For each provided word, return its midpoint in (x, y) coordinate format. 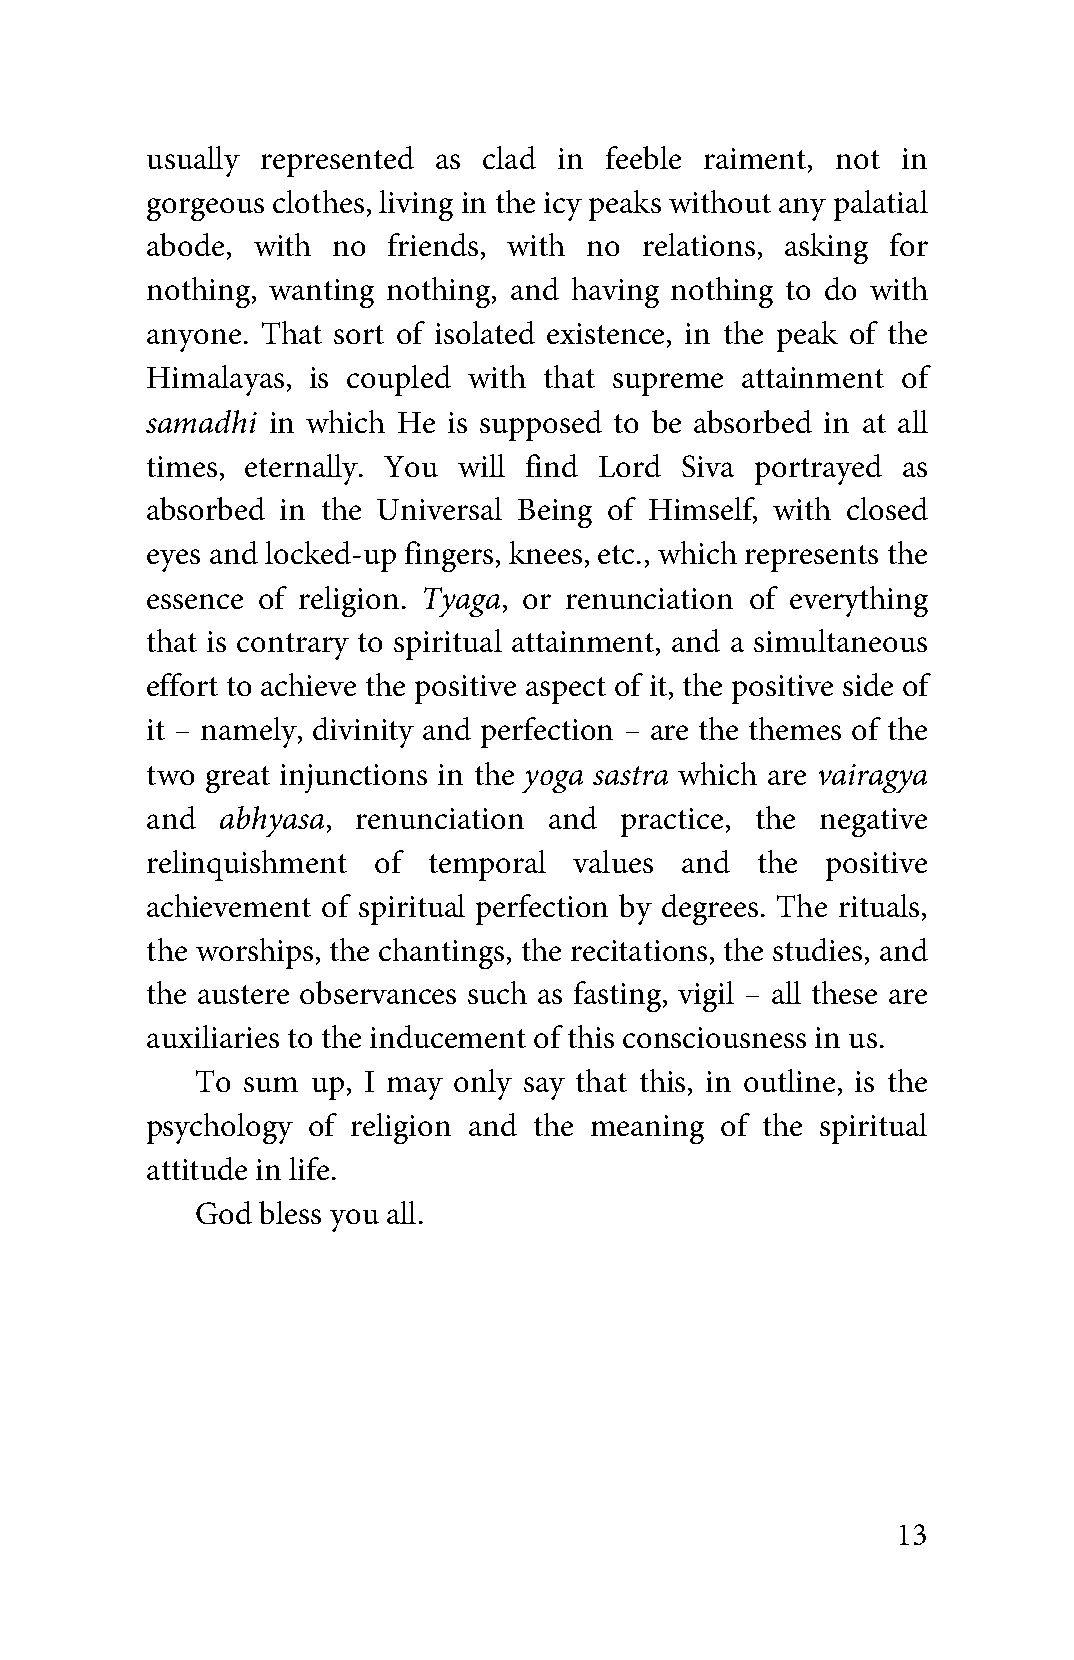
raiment (756, 158)
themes (795, 728)
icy (563, 206)
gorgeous (205, 209)
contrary (293, 646)
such (497, 992)
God (224, 1212)
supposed (541, 425)
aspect (566, 690)
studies (817, 949)
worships (254, 953)
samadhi (201, 421)
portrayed (818, 469)
